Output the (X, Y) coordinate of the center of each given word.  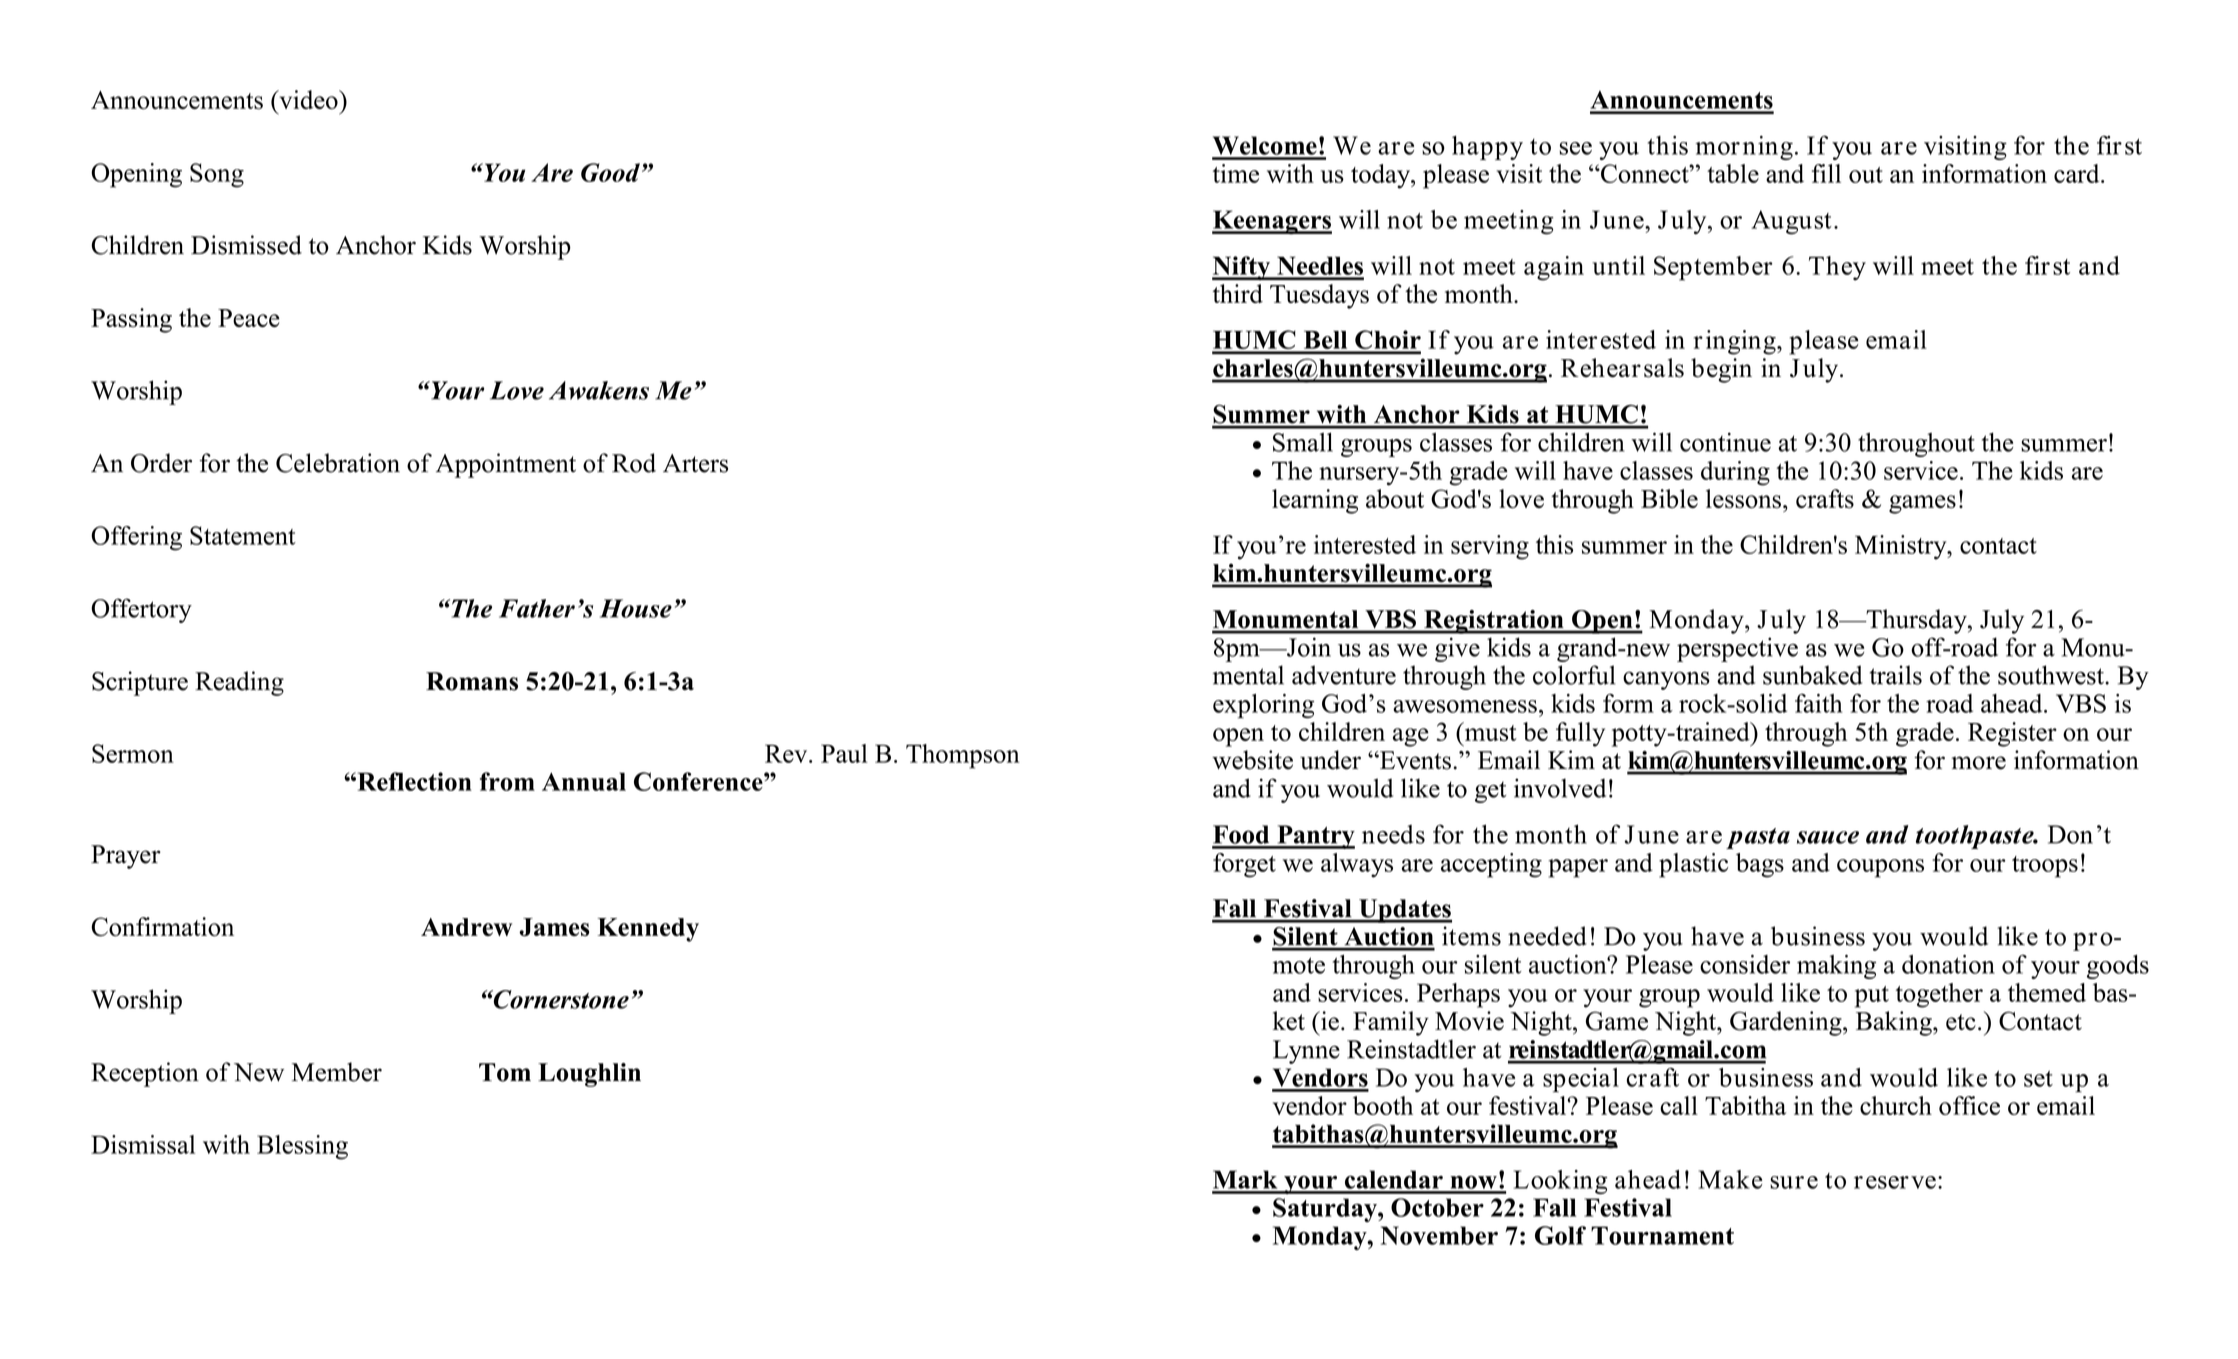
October (1437, 1207)
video (308, 99)
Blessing (302, 1147)
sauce (1828, 837)
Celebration (338, 463)
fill (1826, 173)
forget (1244, 865)
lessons (1743, 499)
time (1236, 173)
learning (1315, 501)
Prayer (126, 857)
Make (1730, 1179)
